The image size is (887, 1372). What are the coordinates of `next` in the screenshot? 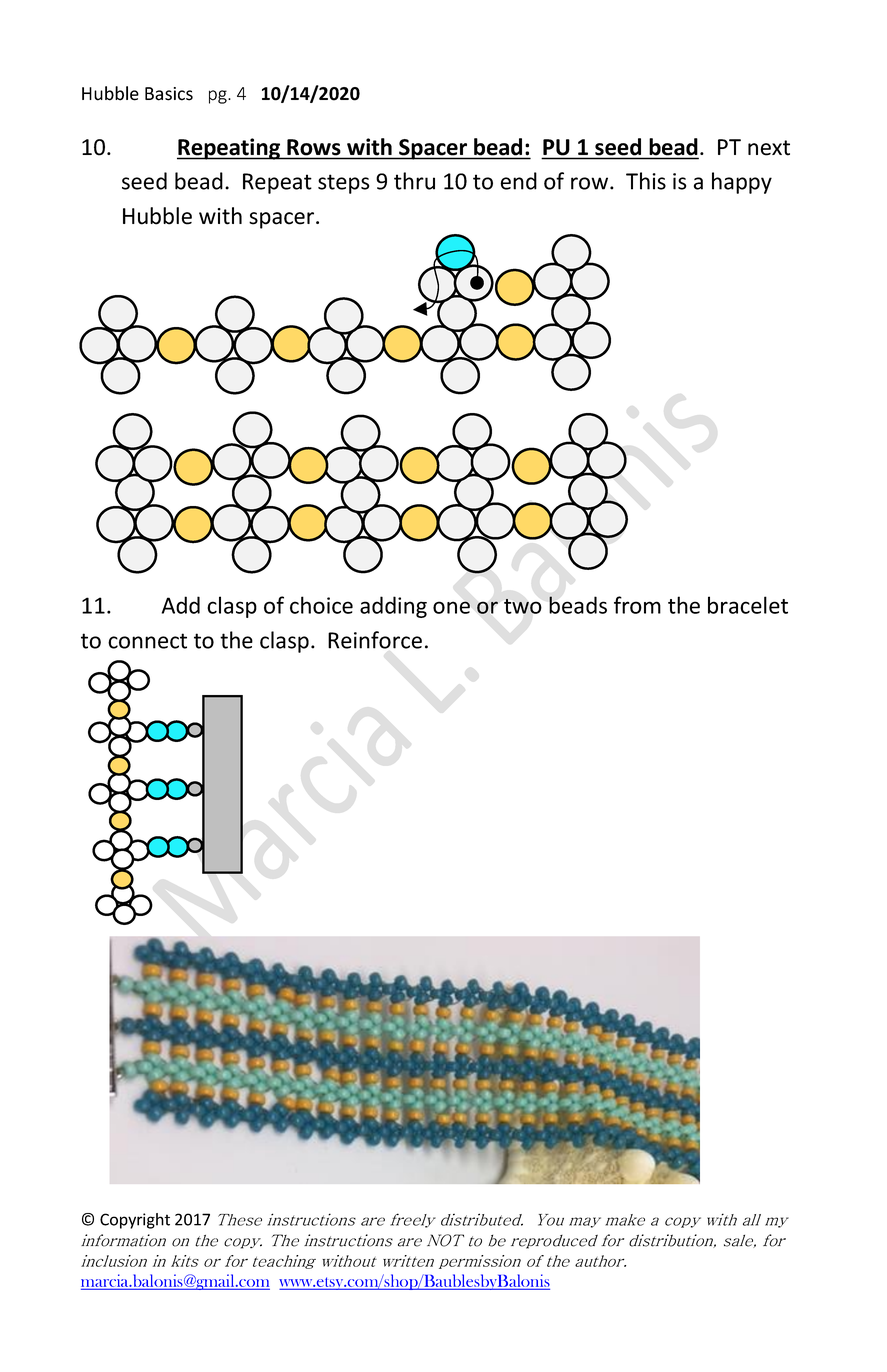 It's located at (769, 148).
